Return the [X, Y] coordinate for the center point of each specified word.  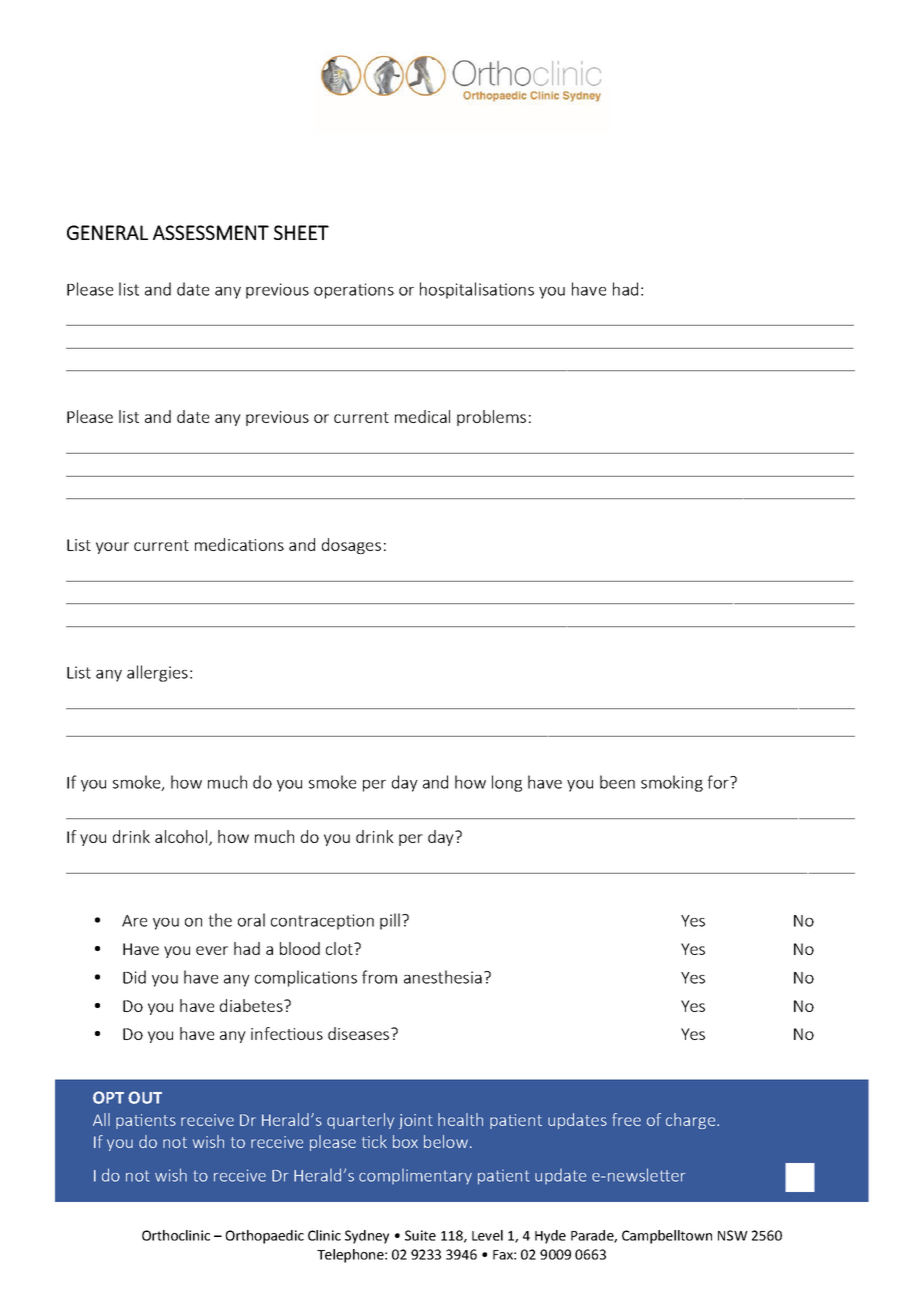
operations [354, 291]
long [507, 783]
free [626, 1119]
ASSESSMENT [211, 232]
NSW [733, 1235]
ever [212, 950]
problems [491, 418]
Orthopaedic [264, 1237]
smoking [672, 783]
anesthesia [443, 977]
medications [239, 544]
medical [422, 416]
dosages [351, 546]
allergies [157, 673]
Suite [420, 1235]
